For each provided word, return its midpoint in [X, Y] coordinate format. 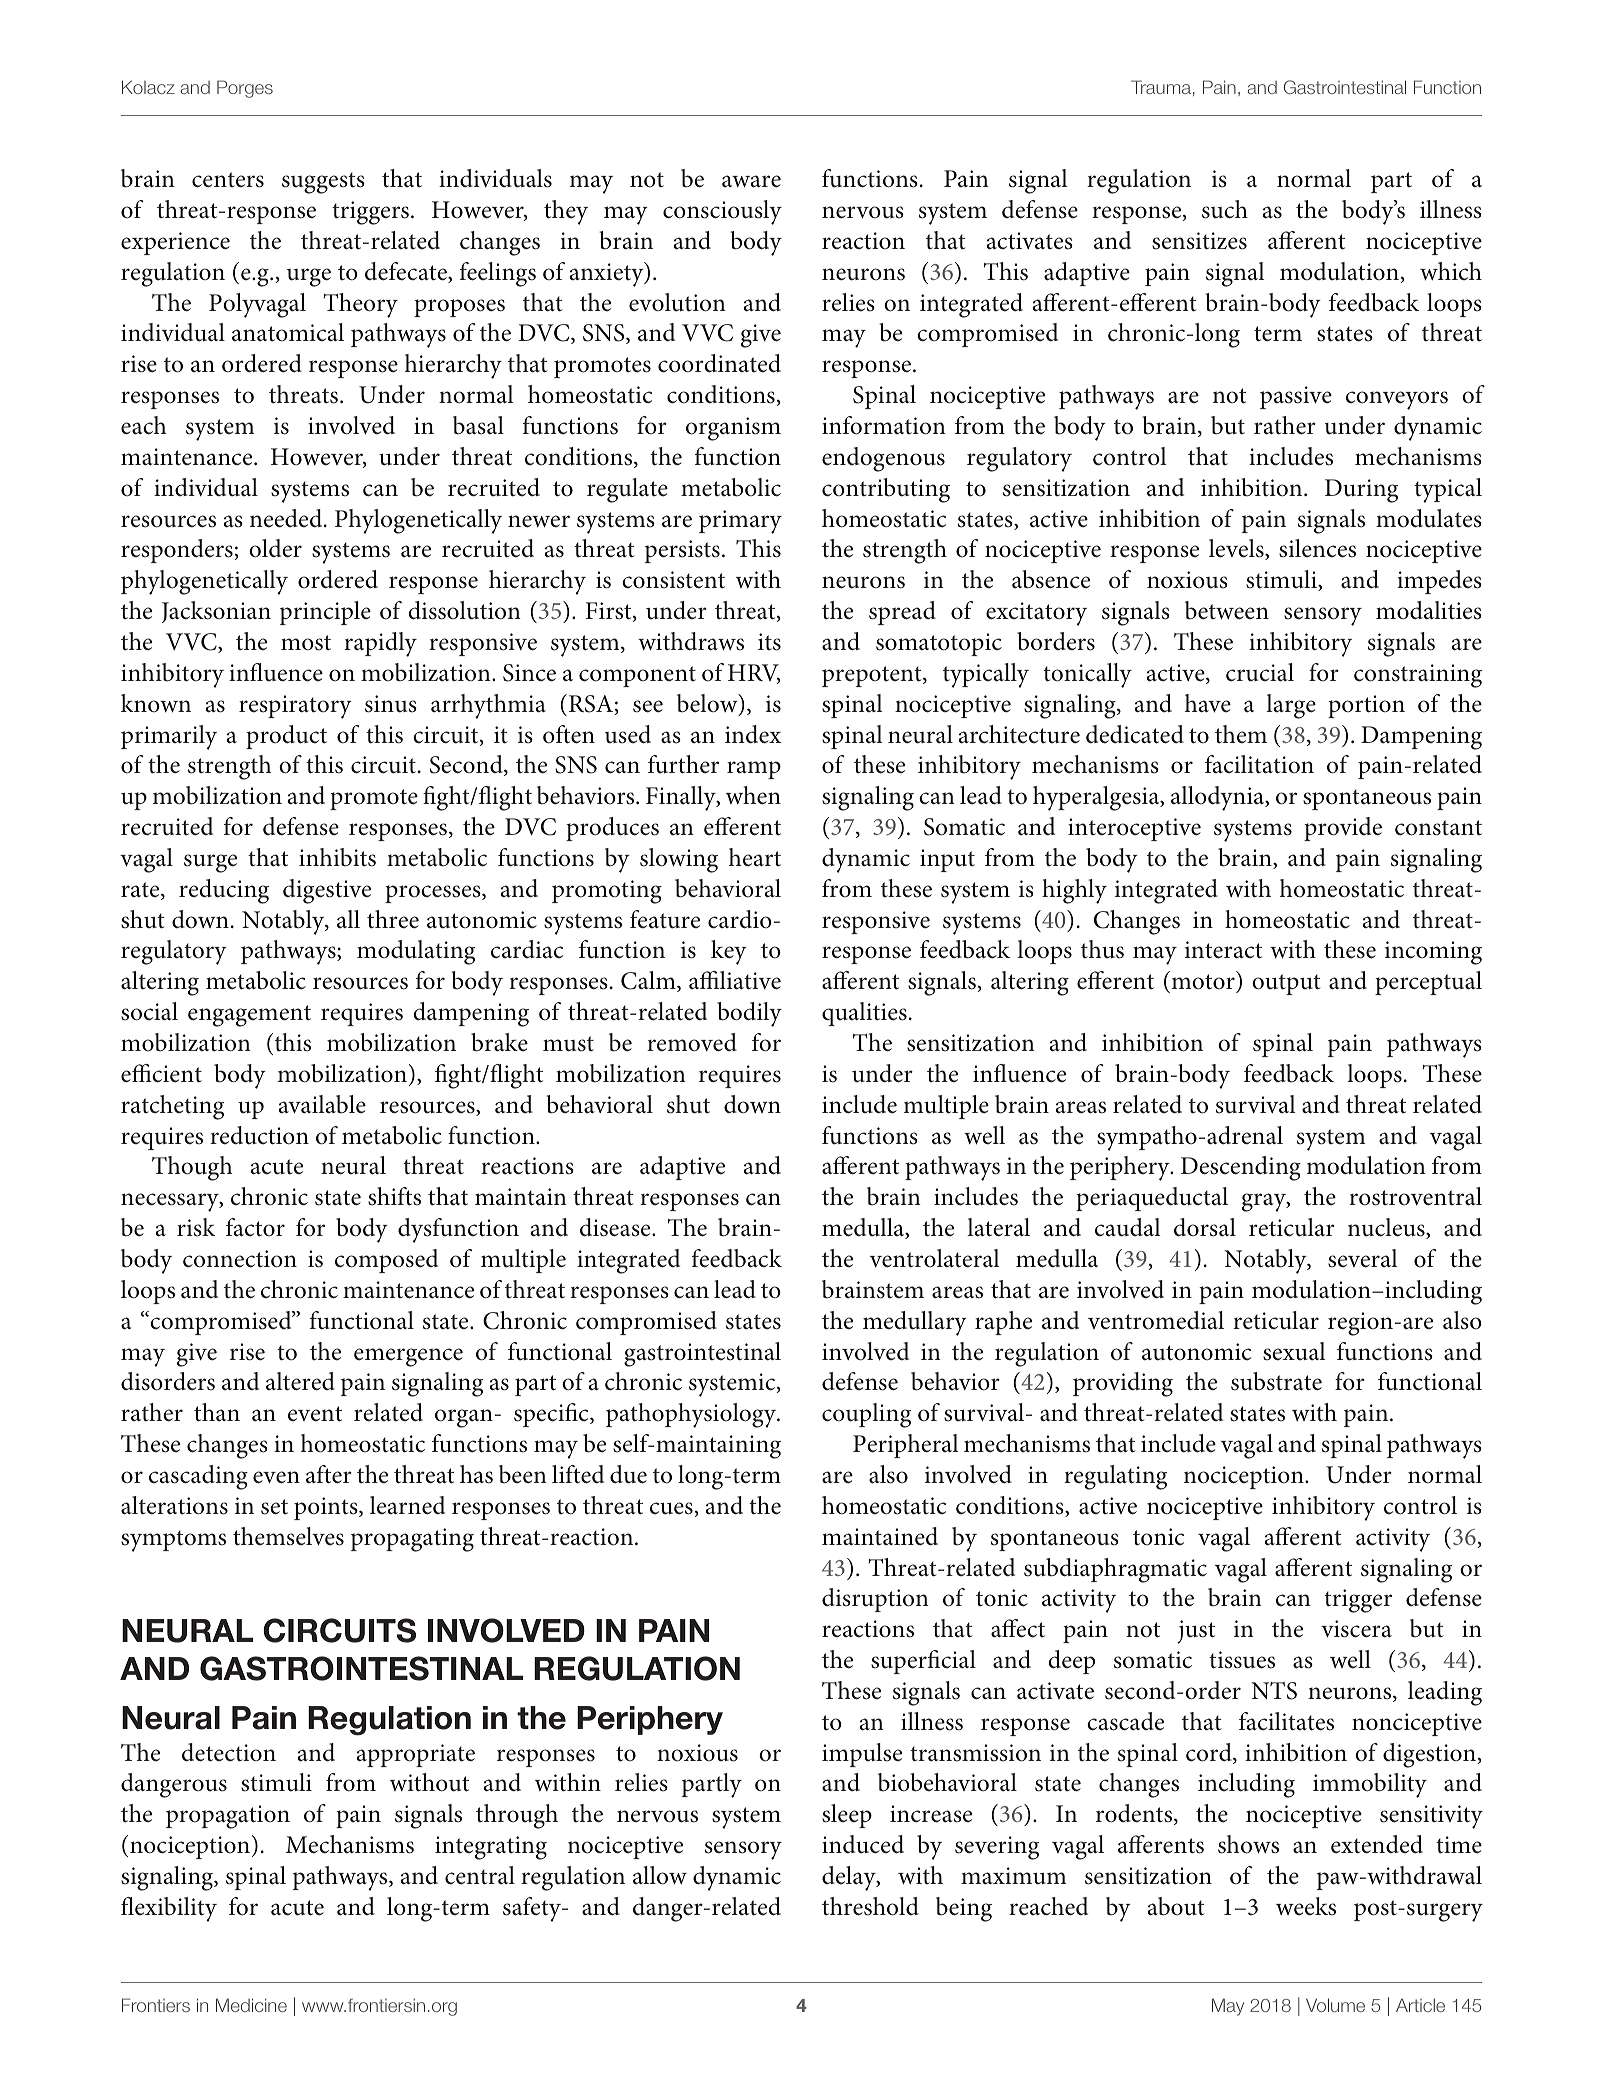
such [1225, 209]
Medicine [251, 2005]
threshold [870, 1906]
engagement [249, 1016]
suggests [323, 183]
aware [751, 181]
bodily [749, 1014]
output [1286, 984]
